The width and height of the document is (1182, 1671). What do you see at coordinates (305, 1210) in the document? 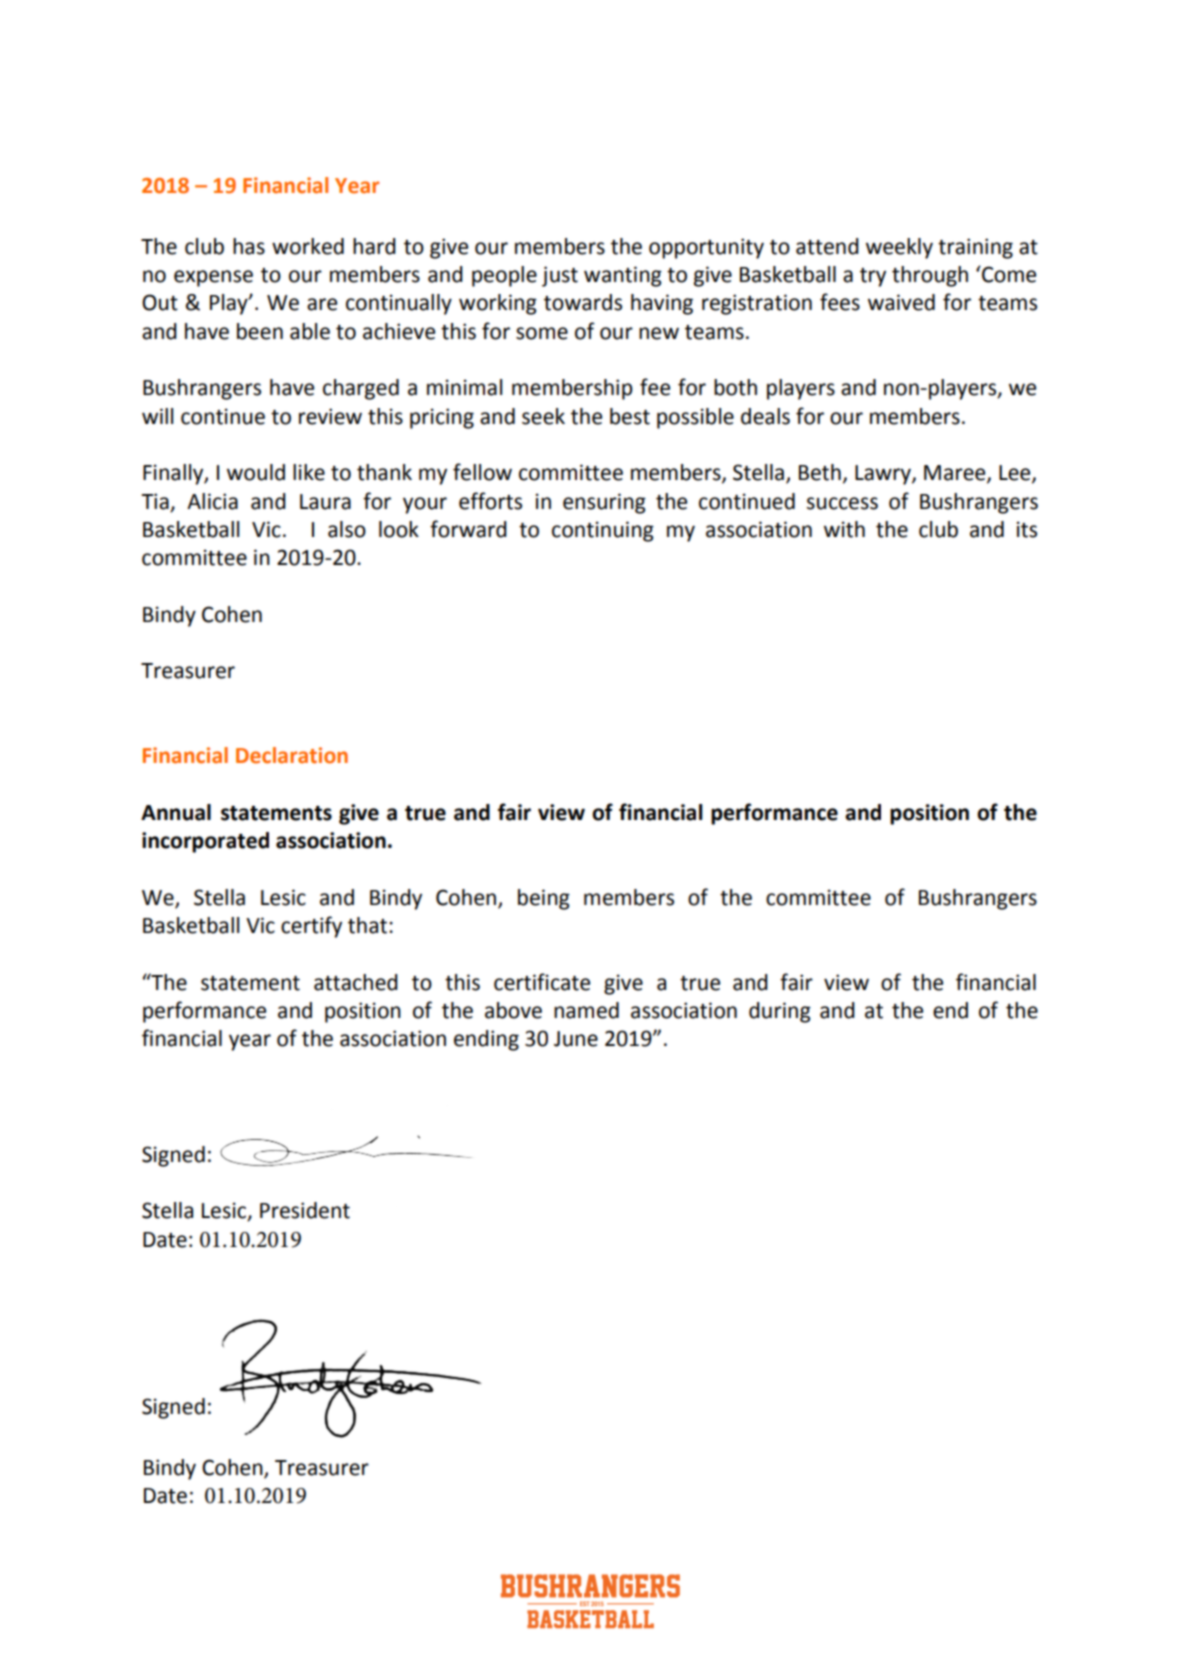
I see `President` at bounding box center [305, 1210].
